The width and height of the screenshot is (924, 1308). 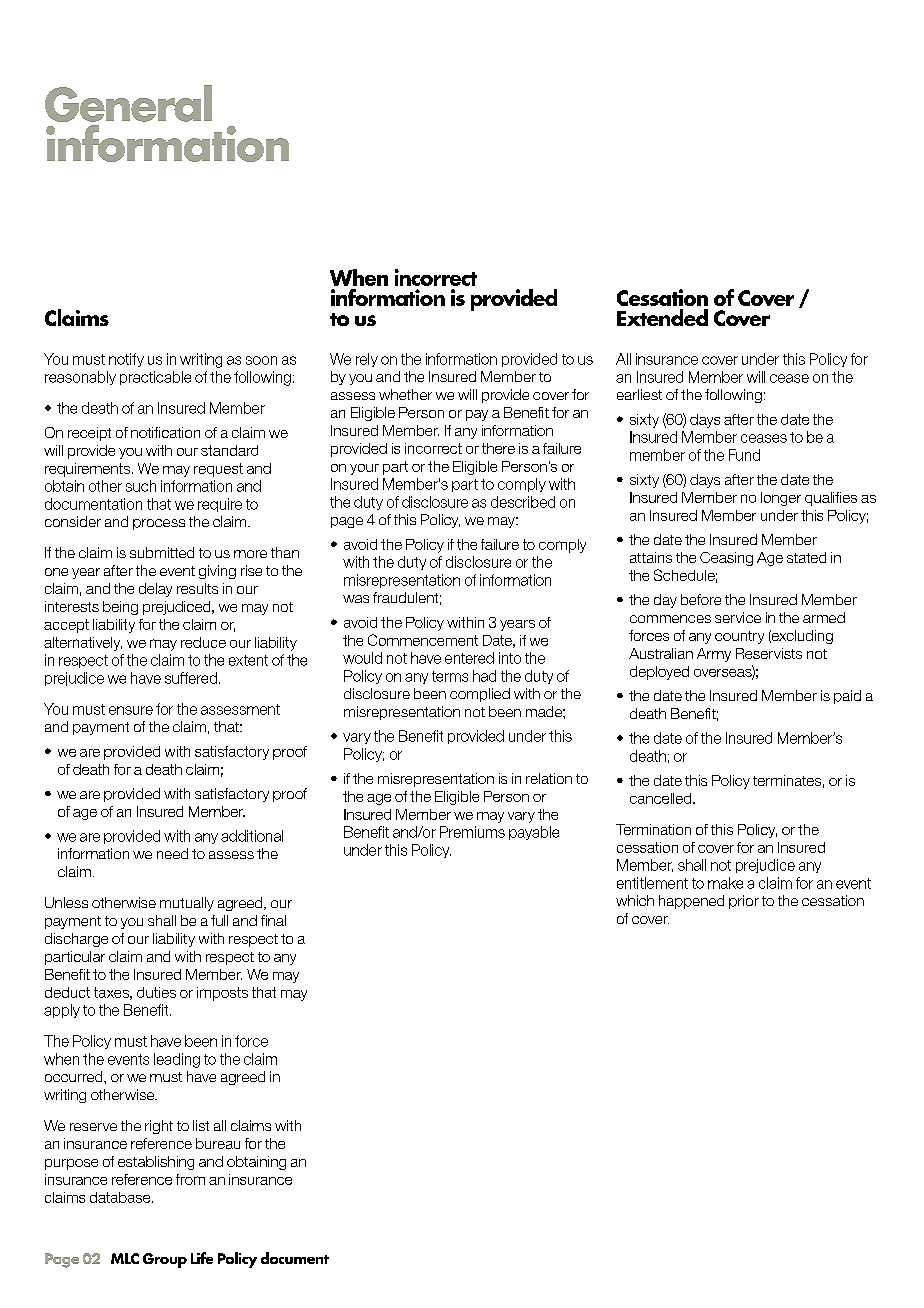 What do you see at coordinates (121, 1197) in the screenshot?
I see `database` at bounding box center [121, 1197].
